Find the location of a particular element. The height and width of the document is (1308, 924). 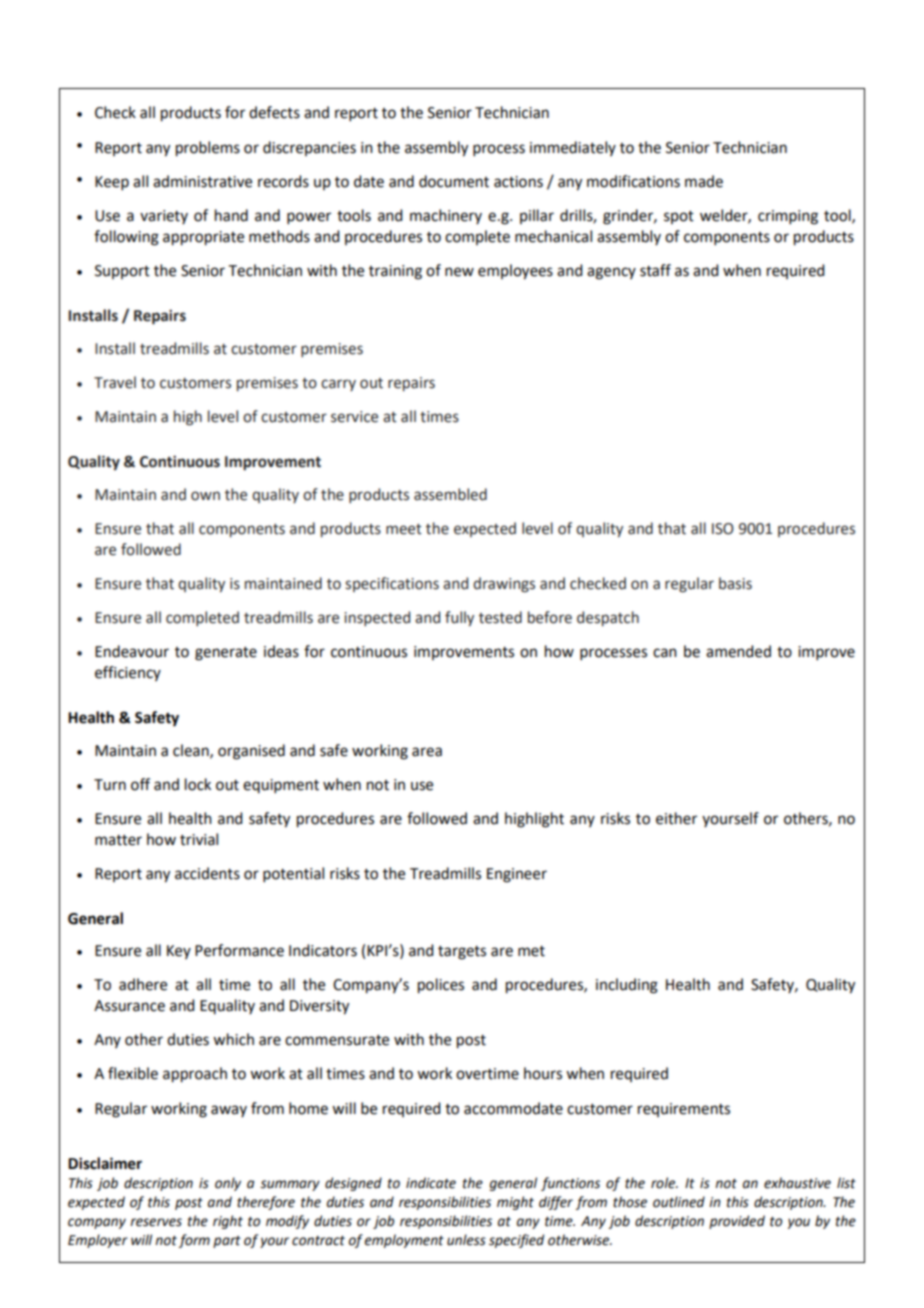

generate is located at coordinates (226, 654).
